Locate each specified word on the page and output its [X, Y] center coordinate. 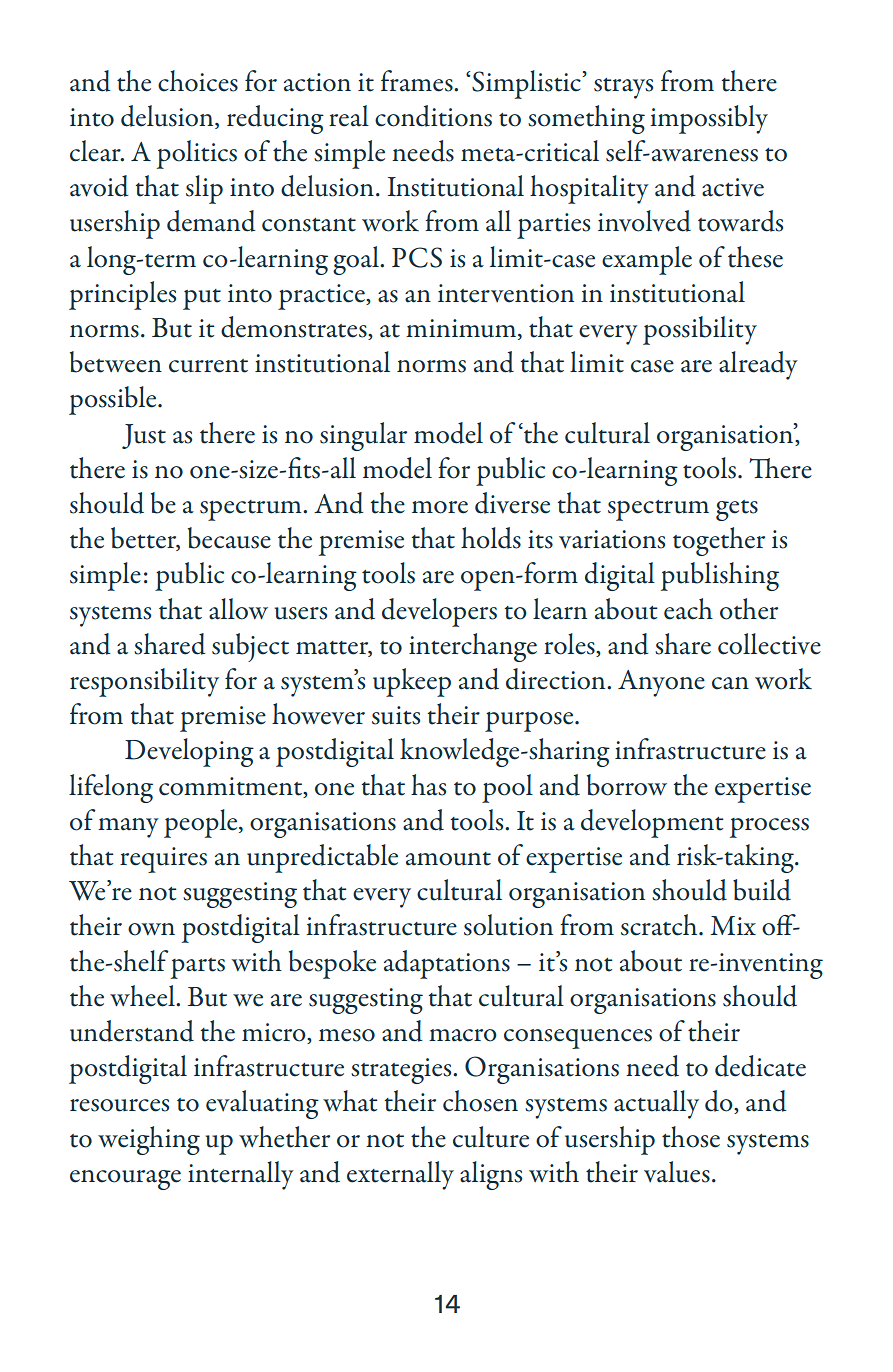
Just [144, 436]
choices [198, 81]
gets [737, 510]
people [202, 823]
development [652, 823]
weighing [149, 1140]
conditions [433, 116]
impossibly [709, 119]
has [428, 785]
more [440, 507]
